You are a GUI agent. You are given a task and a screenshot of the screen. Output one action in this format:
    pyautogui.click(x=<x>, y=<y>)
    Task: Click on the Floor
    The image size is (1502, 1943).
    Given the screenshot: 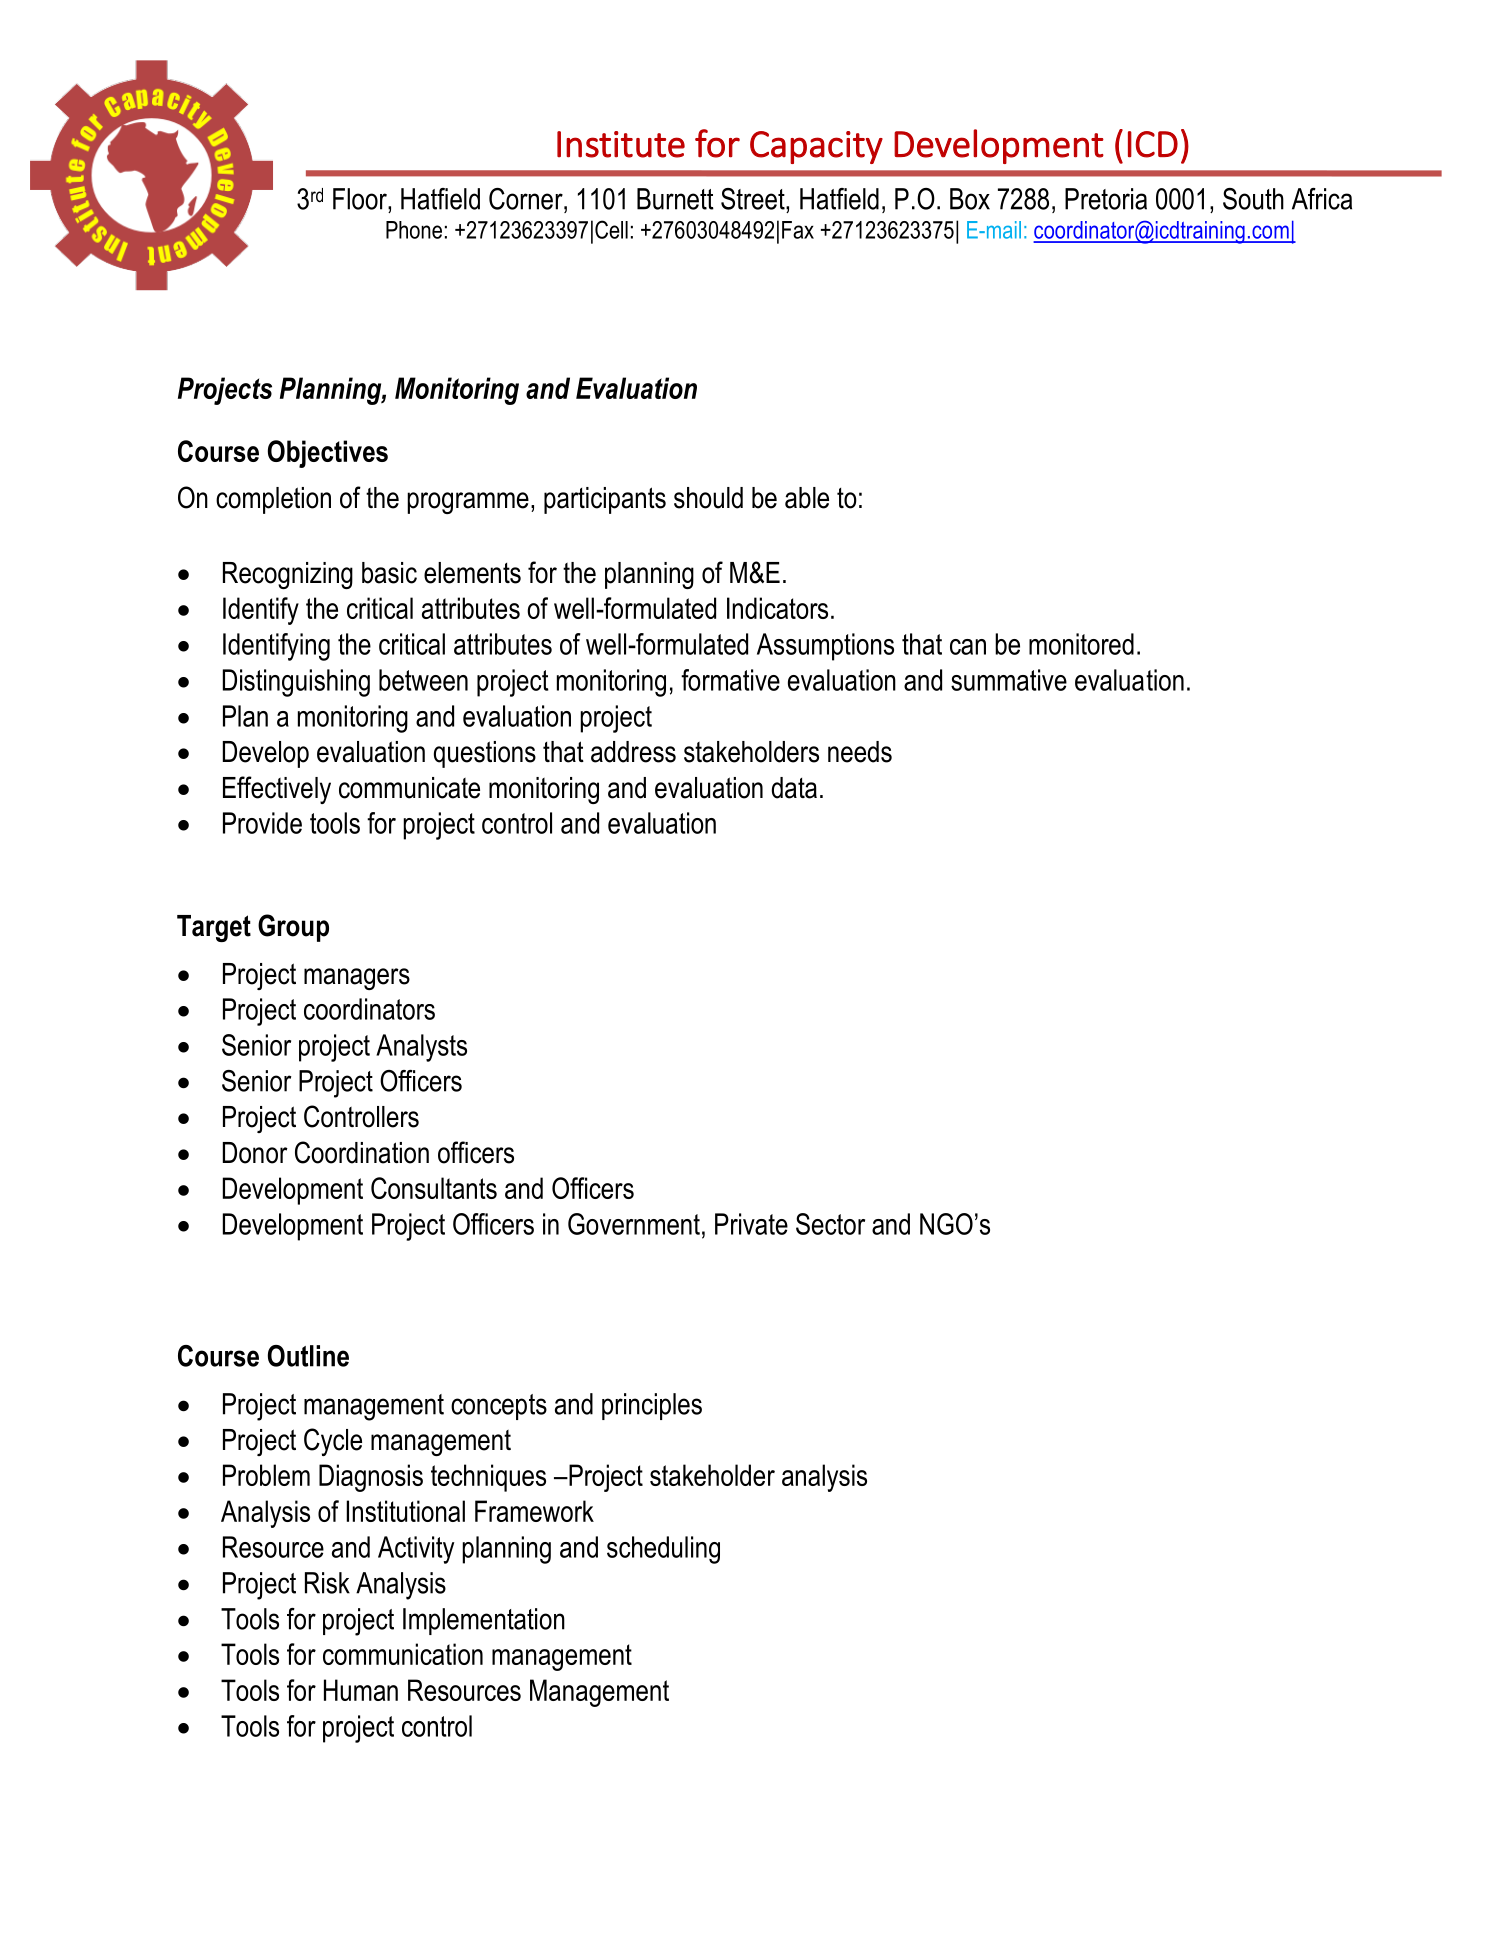 What is the action you would take?
    pyautogui.click(x=361, y=199)
